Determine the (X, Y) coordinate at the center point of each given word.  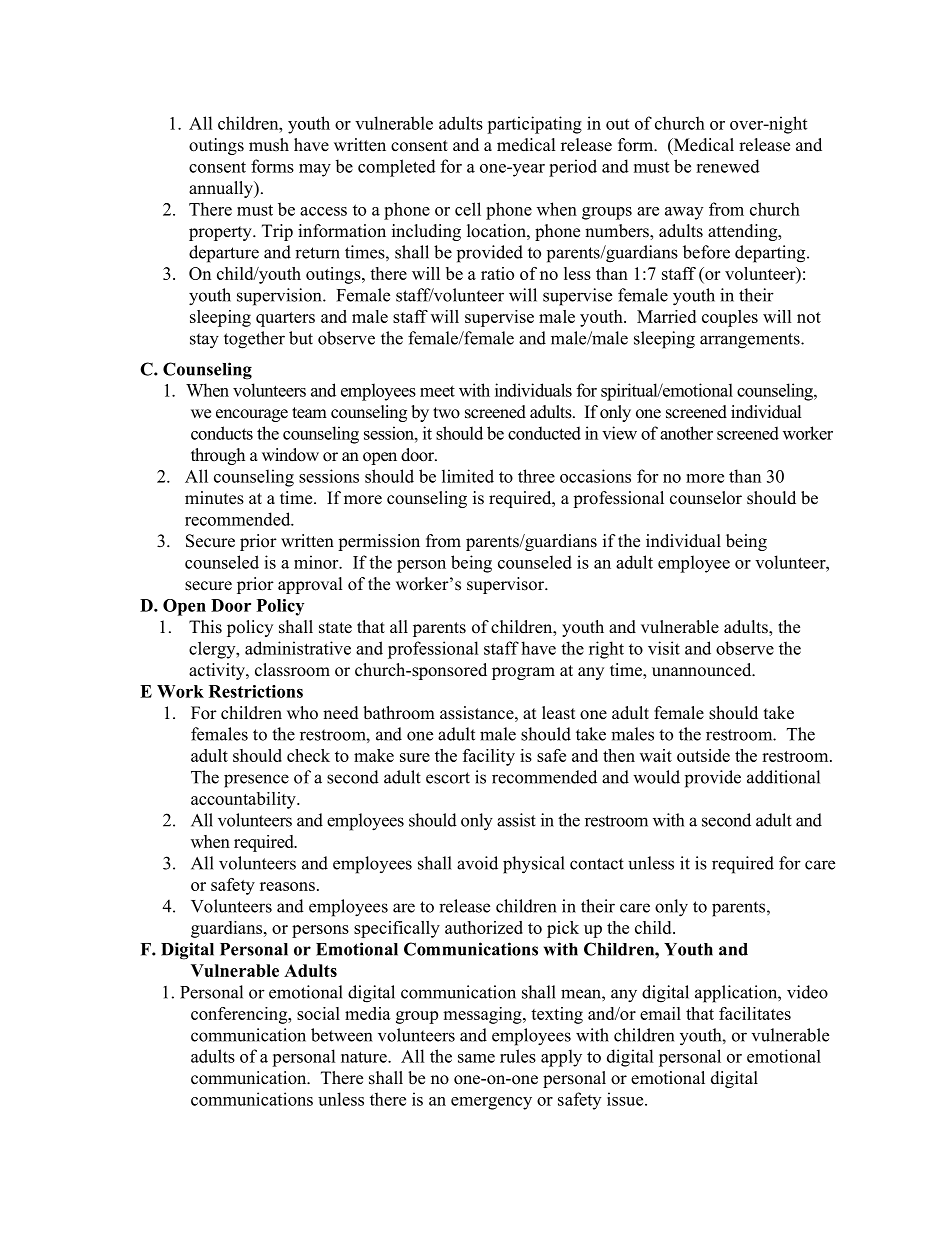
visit (664, 648)
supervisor (506, 585)
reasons (287, 886)
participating (534, 125)
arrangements (751, 341)
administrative (298, 648)
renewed (728, 166)
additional (783, 777)
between (341, 1035)
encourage (252, 415)
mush (269, 145)
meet (437, 391)
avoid (477, 863)
